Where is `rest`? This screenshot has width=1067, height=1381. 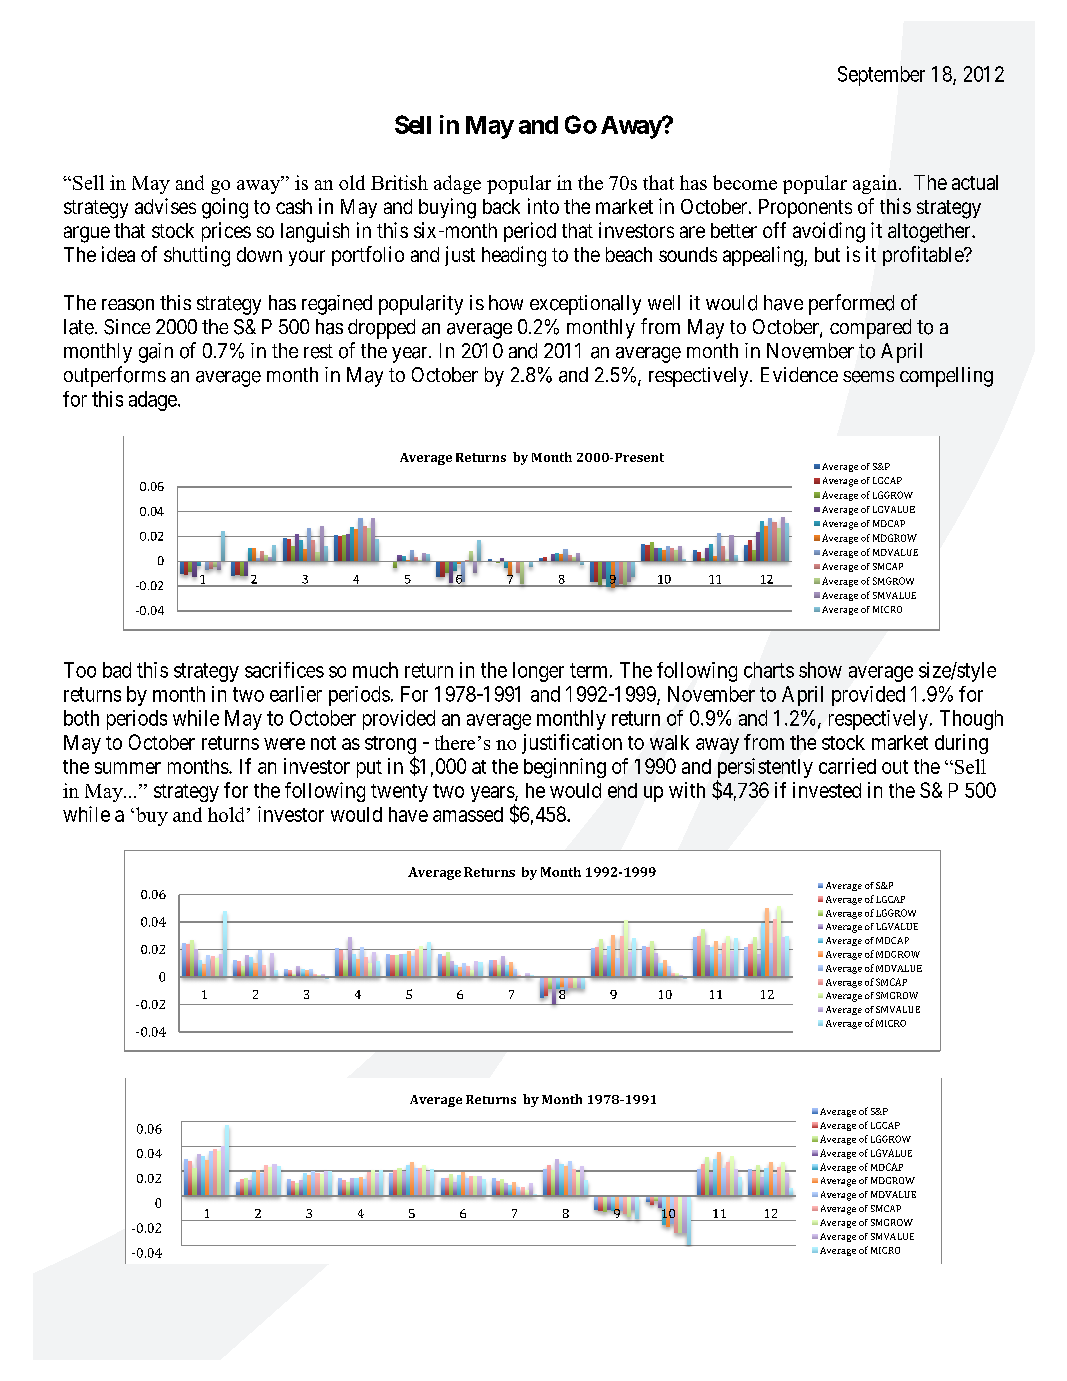
rest is located at coordinates (318, 351).
